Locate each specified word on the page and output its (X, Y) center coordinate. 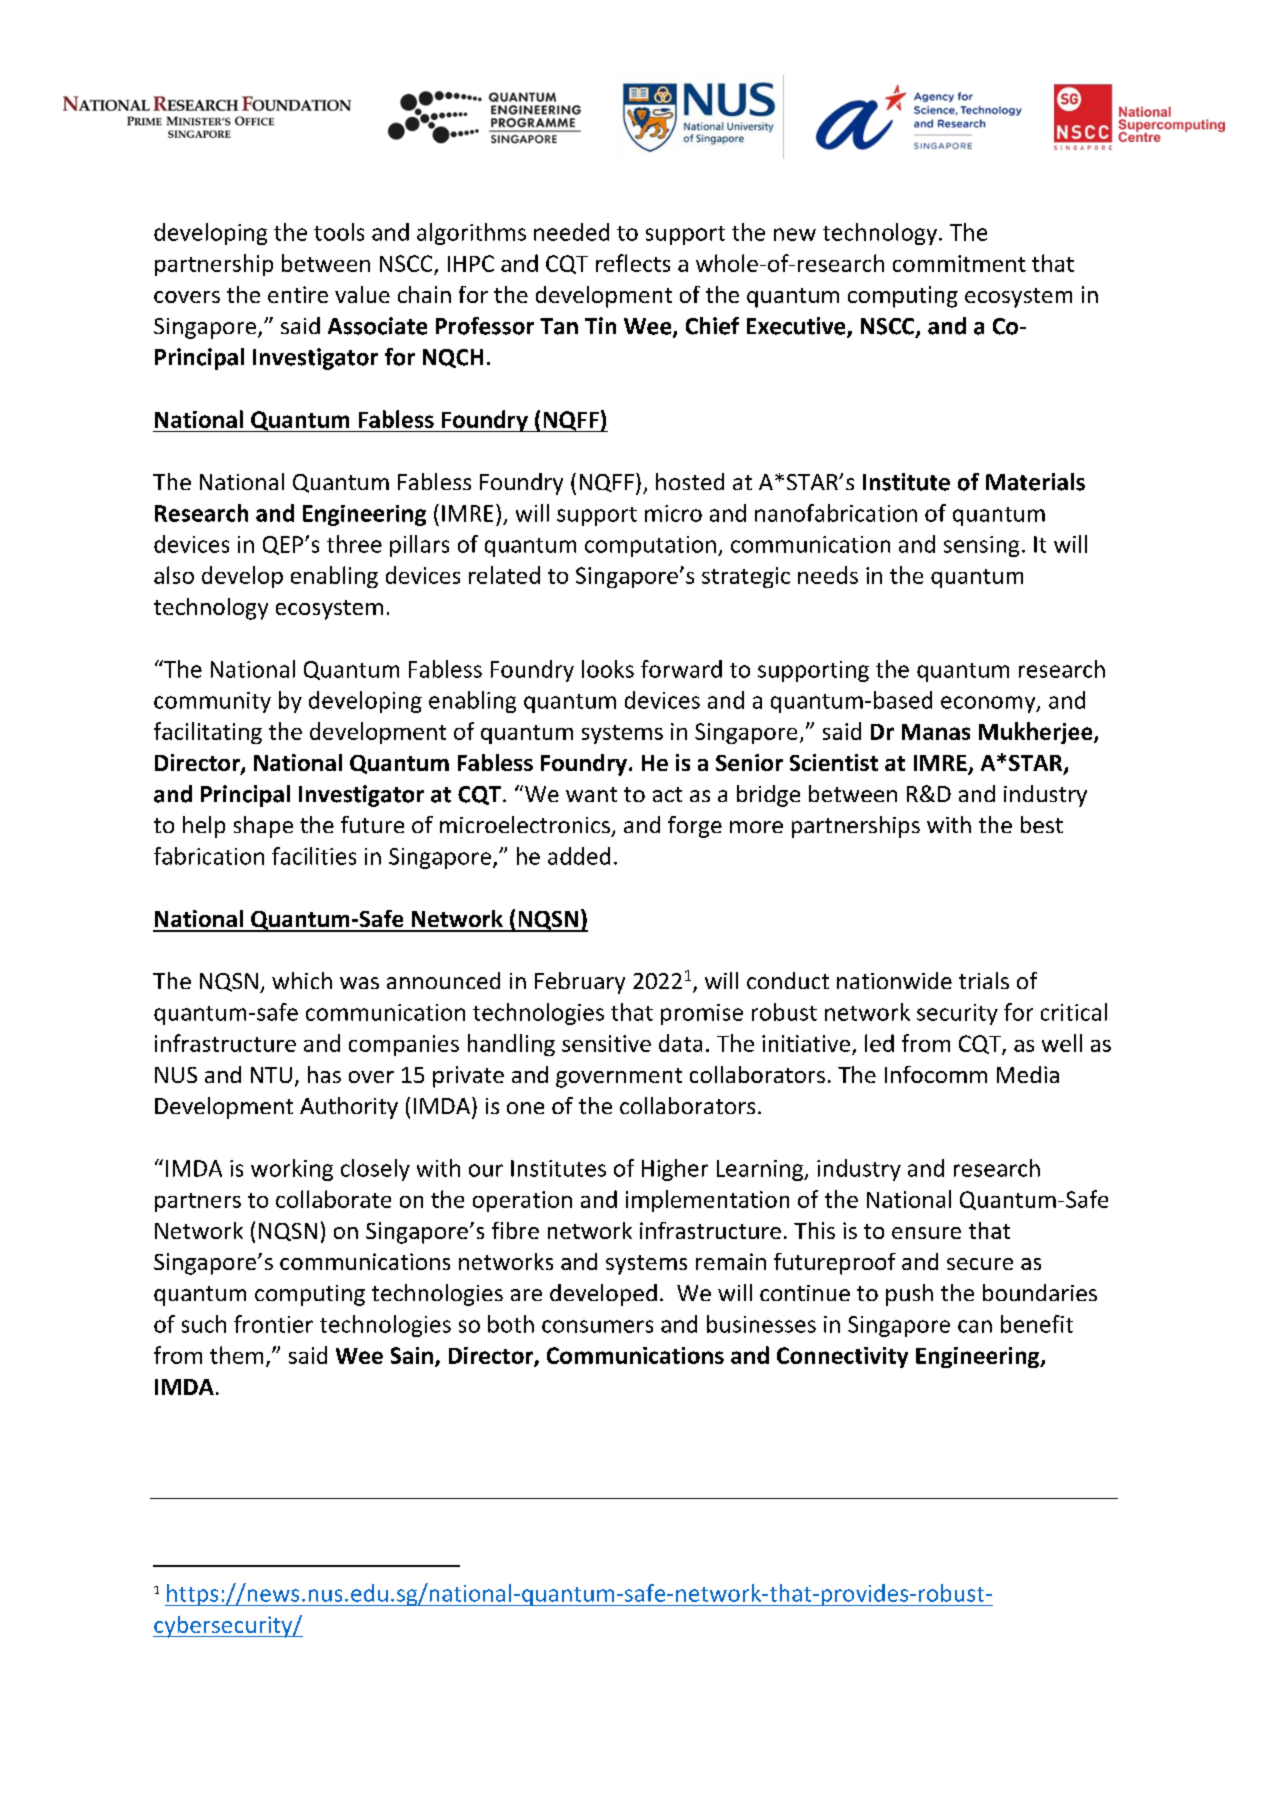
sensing (981, 546)
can (975, 1326)
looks (608, 669)
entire (298, 294)
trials (984, 980)
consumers (597, 1326)
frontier (273, 1324)
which (302, 980)
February (580, 983)
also (174, 575)
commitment (959, 263)
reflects (633, 263)
